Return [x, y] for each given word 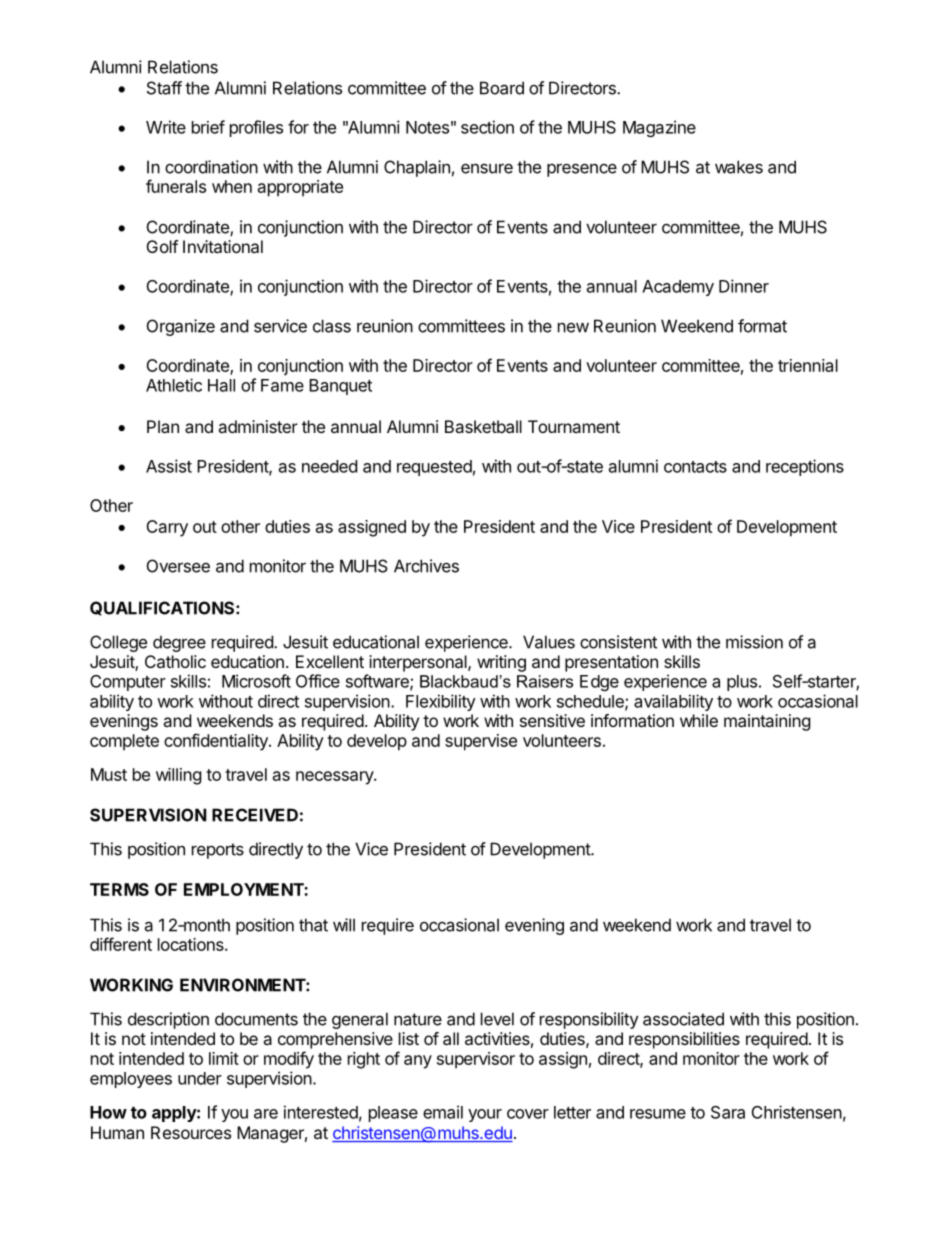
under [200, 1078]
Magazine [659, 128]
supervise [481, 742]
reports [218, 851]
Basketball [483, 426]
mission [754, 642]
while [699, 720]
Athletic [174, 385]
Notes [427, 127]
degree [179, 643]
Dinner [744, 286]
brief [208, 127]
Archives [426, 566]
